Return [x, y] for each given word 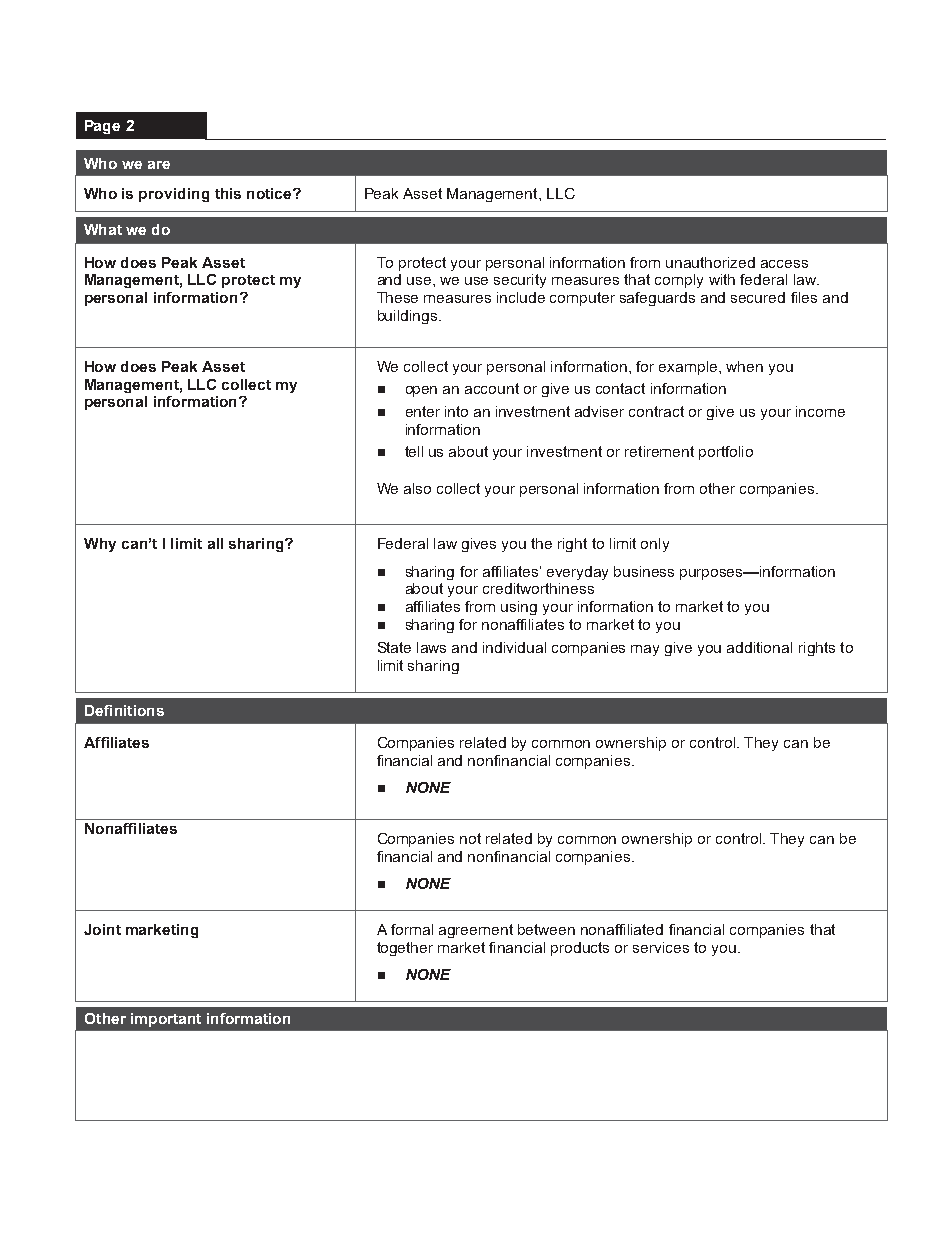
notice [270, 193]
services [661, 947]
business [644, 571]
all [215, 543]
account [492, 388]
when [744, 366]
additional [759, 647]
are [159, 165]
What [103, 229]
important [166, 1020]
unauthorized [710, 262]
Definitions [124, 710]
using [519, 608]
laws [431, 647]
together [405, 949]
